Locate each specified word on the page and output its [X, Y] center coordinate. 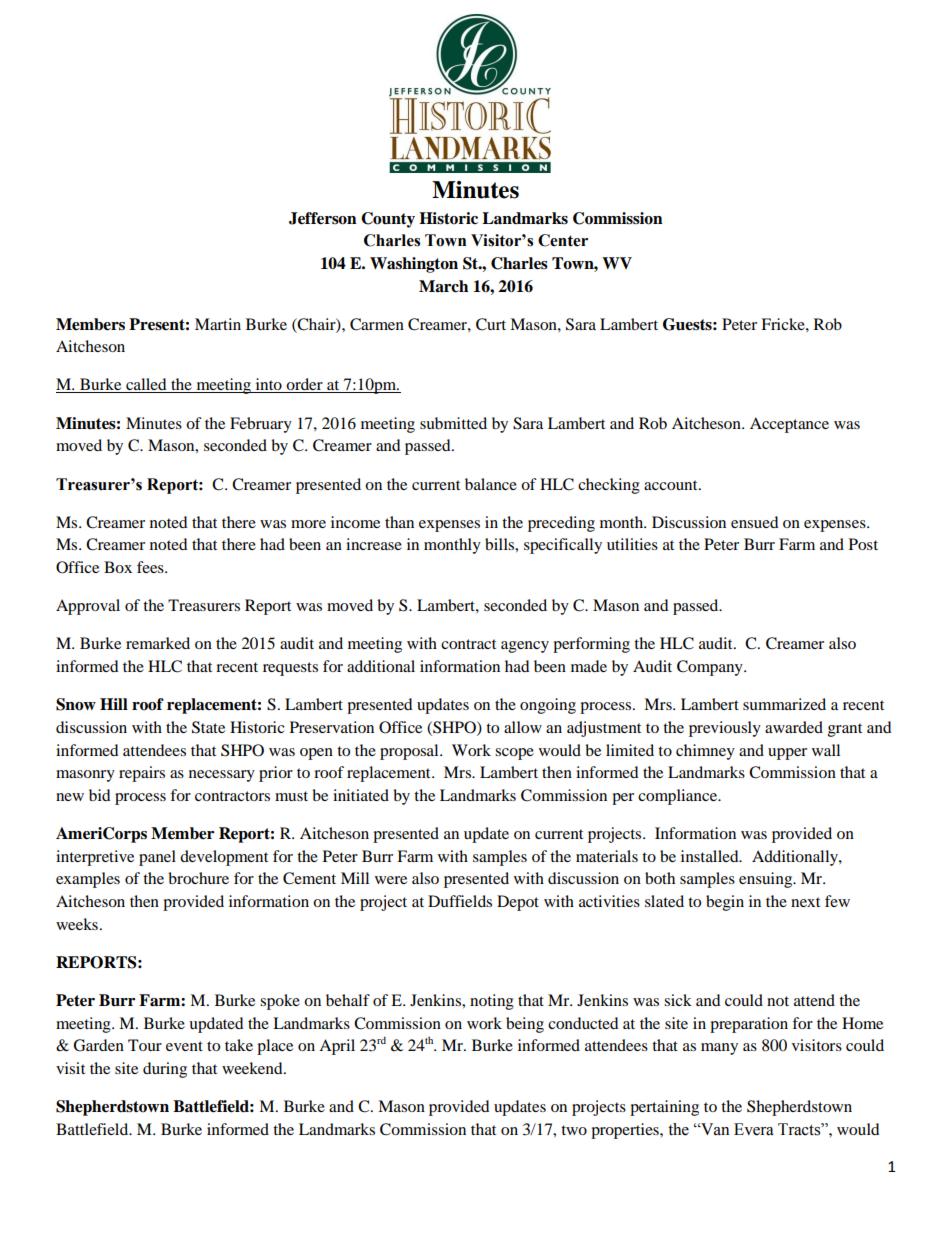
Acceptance [789, 425]
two [574, 1130]
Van [714, 1129]
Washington [414, 265]
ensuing [767, 880]
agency [525, 647]
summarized [784, 704]
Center [563, 240]
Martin [218, 324]
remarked [158, 643]
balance [491, 484]
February [261, 425]
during [165, 1070]
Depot [518, 903]
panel [157, 858]
